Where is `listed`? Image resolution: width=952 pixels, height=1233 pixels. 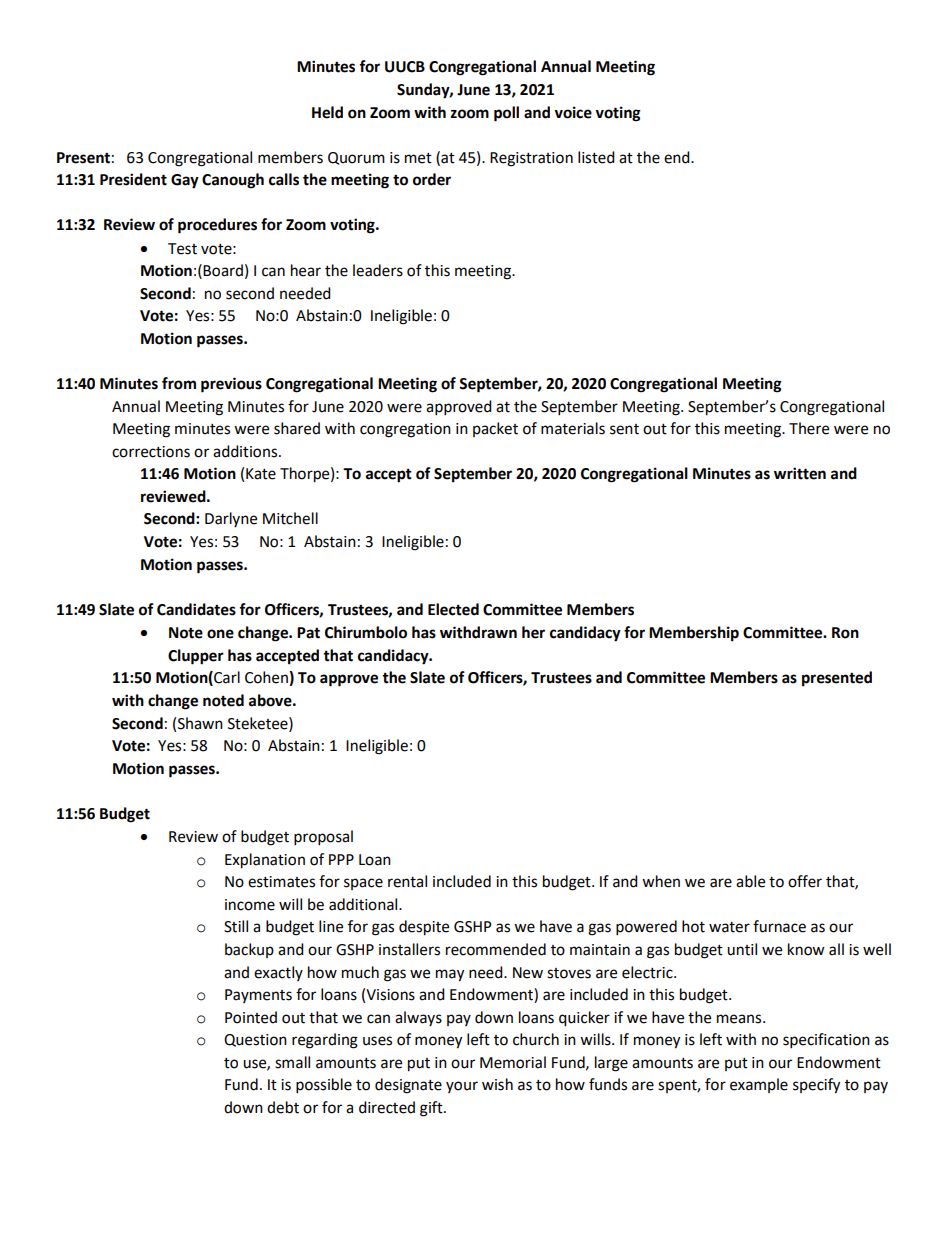
listed is located at coordinates (596, 157).
